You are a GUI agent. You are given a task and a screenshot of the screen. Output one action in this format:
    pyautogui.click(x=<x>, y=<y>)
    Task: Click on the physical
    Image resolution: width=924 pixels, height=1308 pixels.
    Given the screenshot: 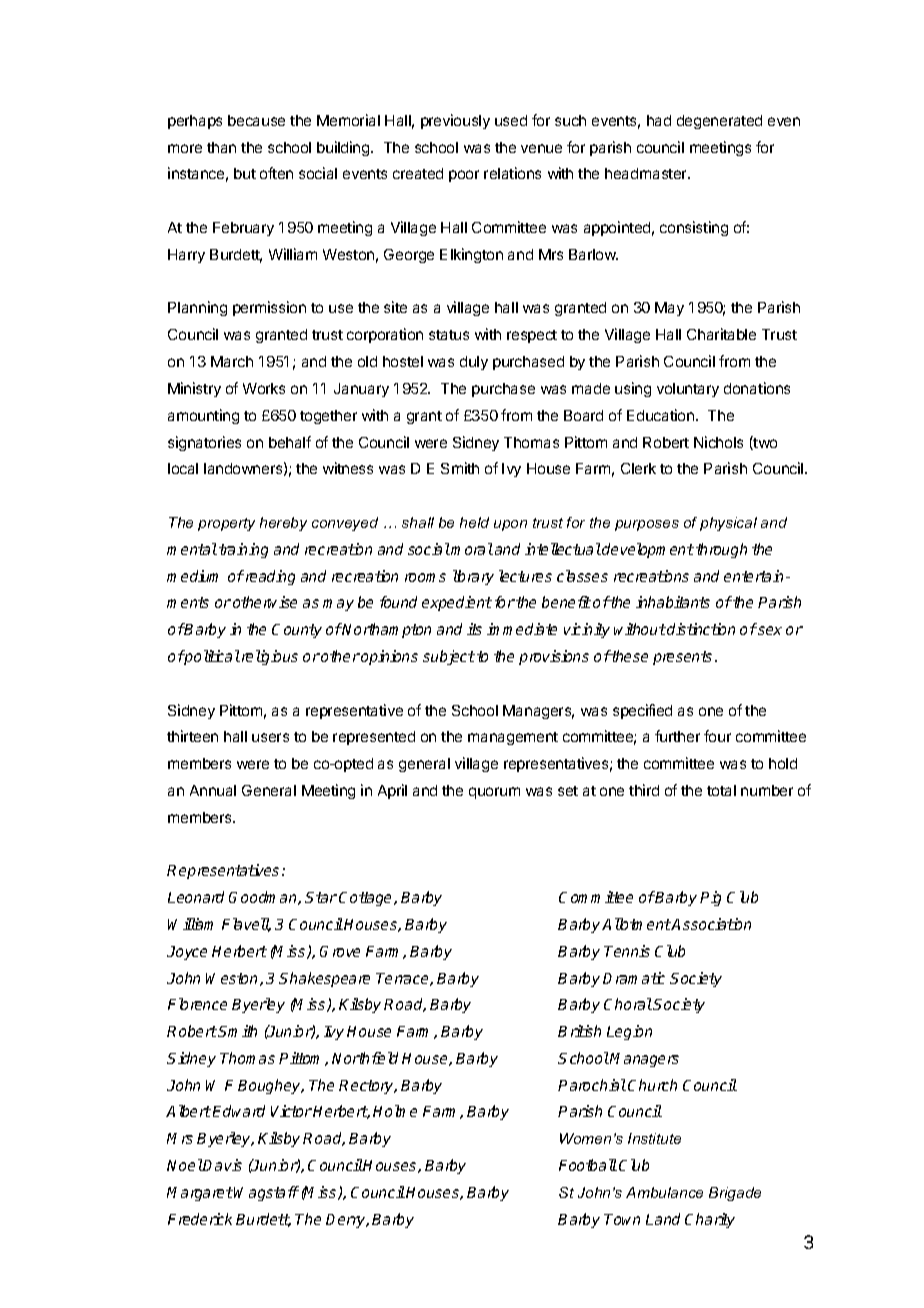 What is the action you would take?
    pyautogui.click(x=728, y=524)
